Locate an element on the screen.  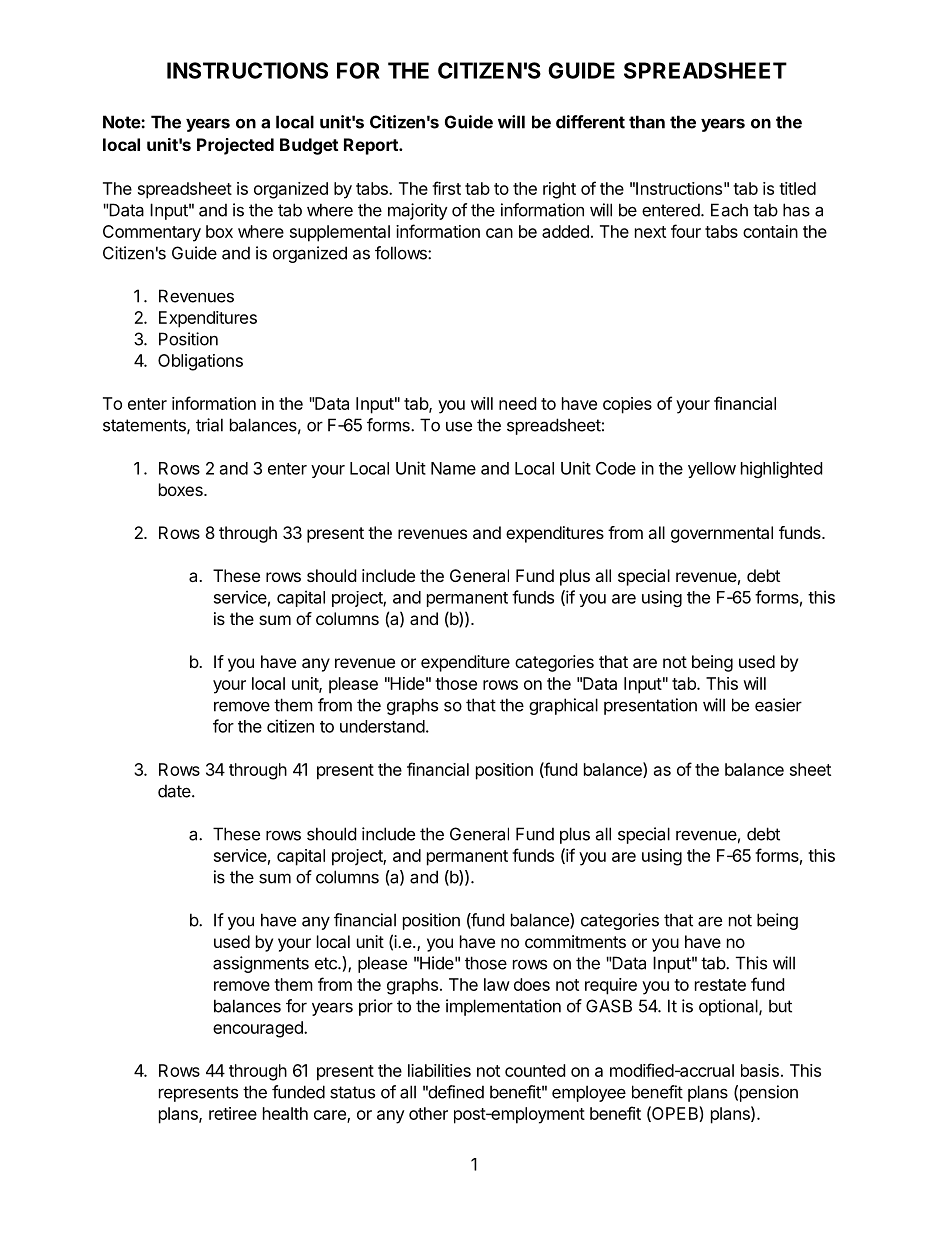
date is located at coordinates (175, 791).
